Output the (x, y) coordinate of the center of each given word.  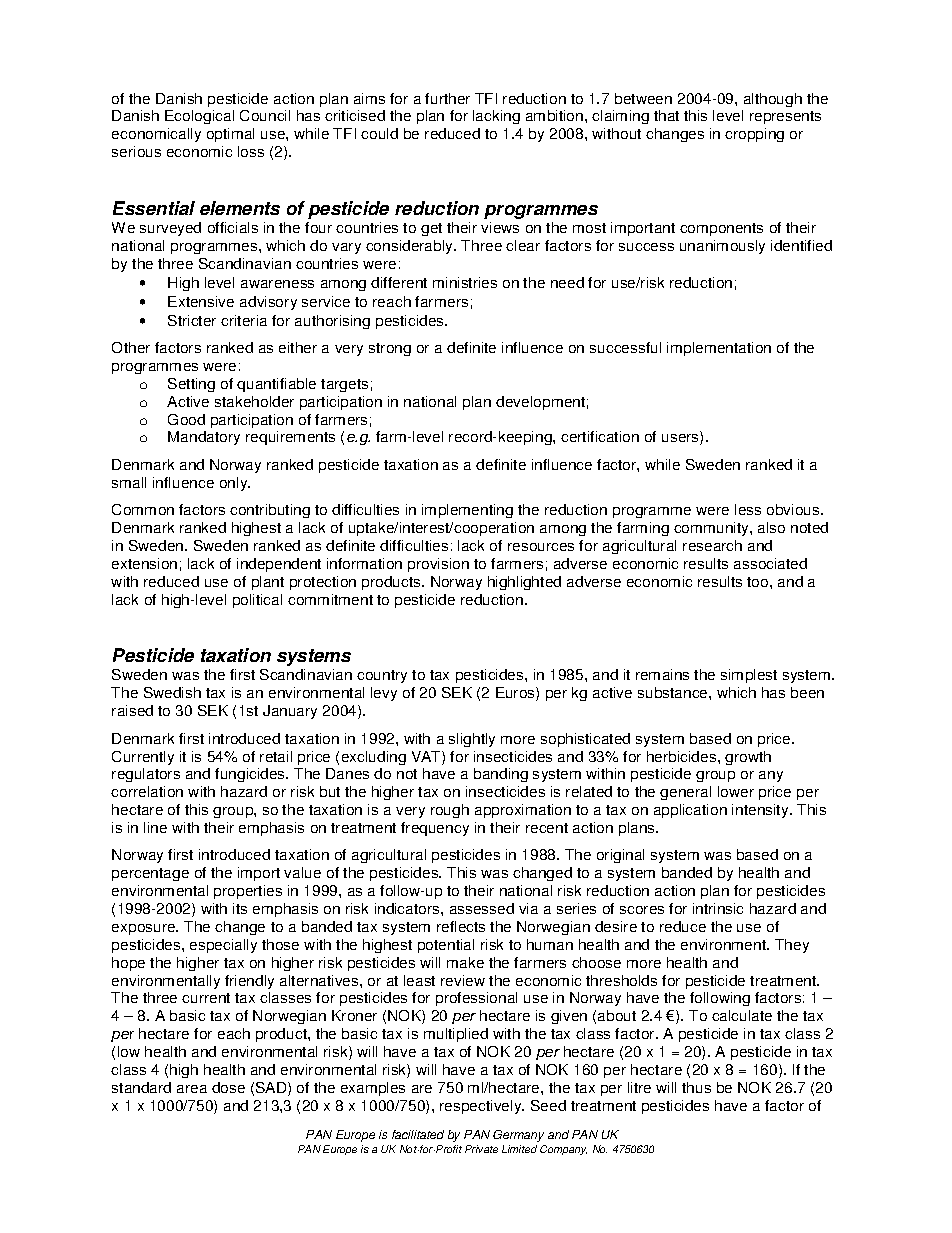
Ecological (199, 117)
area (192, 1089)
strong (390, 349)
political (257, 601)
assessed (482, 908)
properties (248, 892)
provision (438, 565)
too (759, 582)
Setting (191, 385)
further (447, 98)
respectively (482, 1107)
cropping (754, 135)
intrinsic (718, 908)
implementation (719, 349)
